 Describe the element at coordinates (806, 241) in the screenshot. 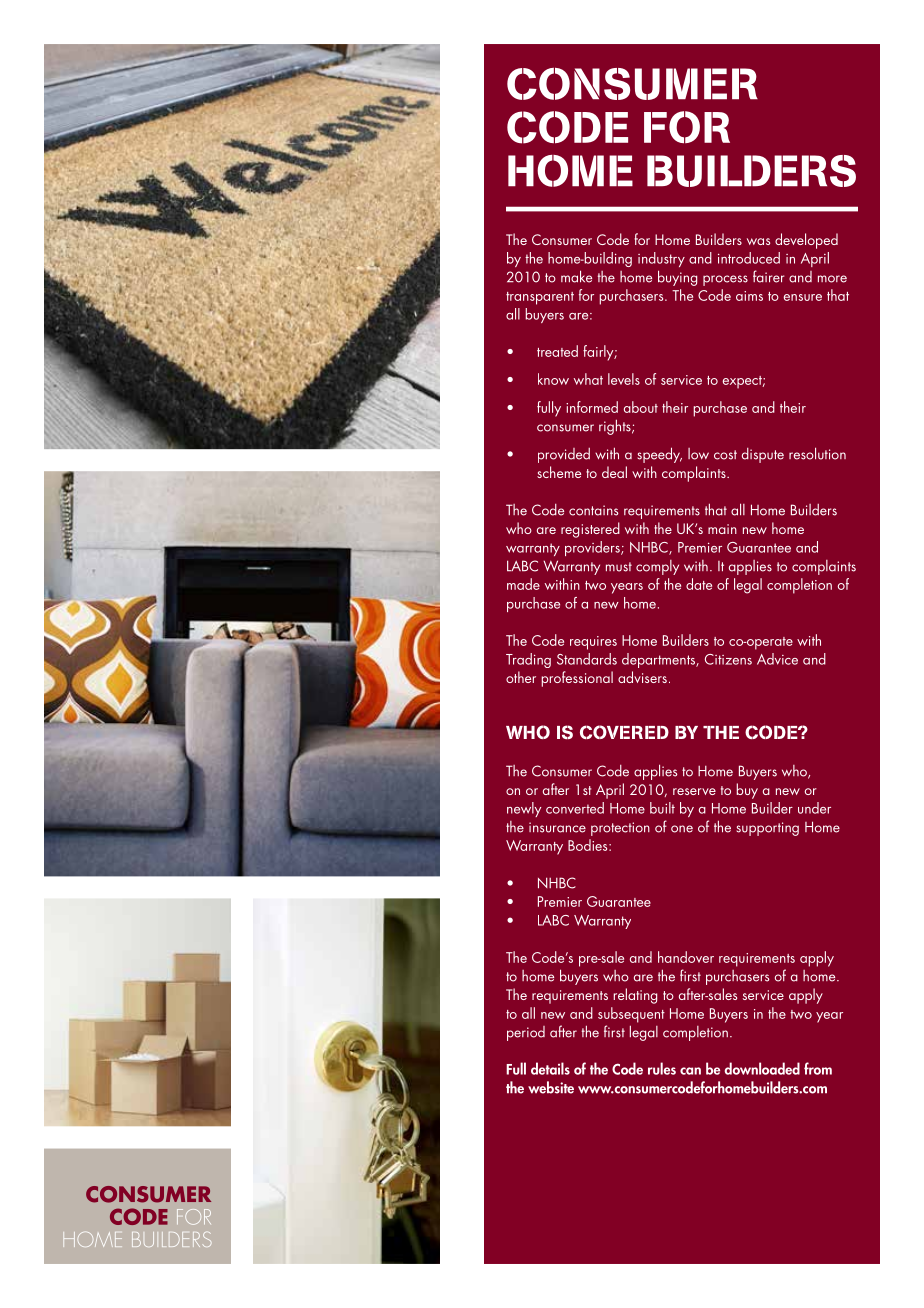

I see `developed` at that location.
